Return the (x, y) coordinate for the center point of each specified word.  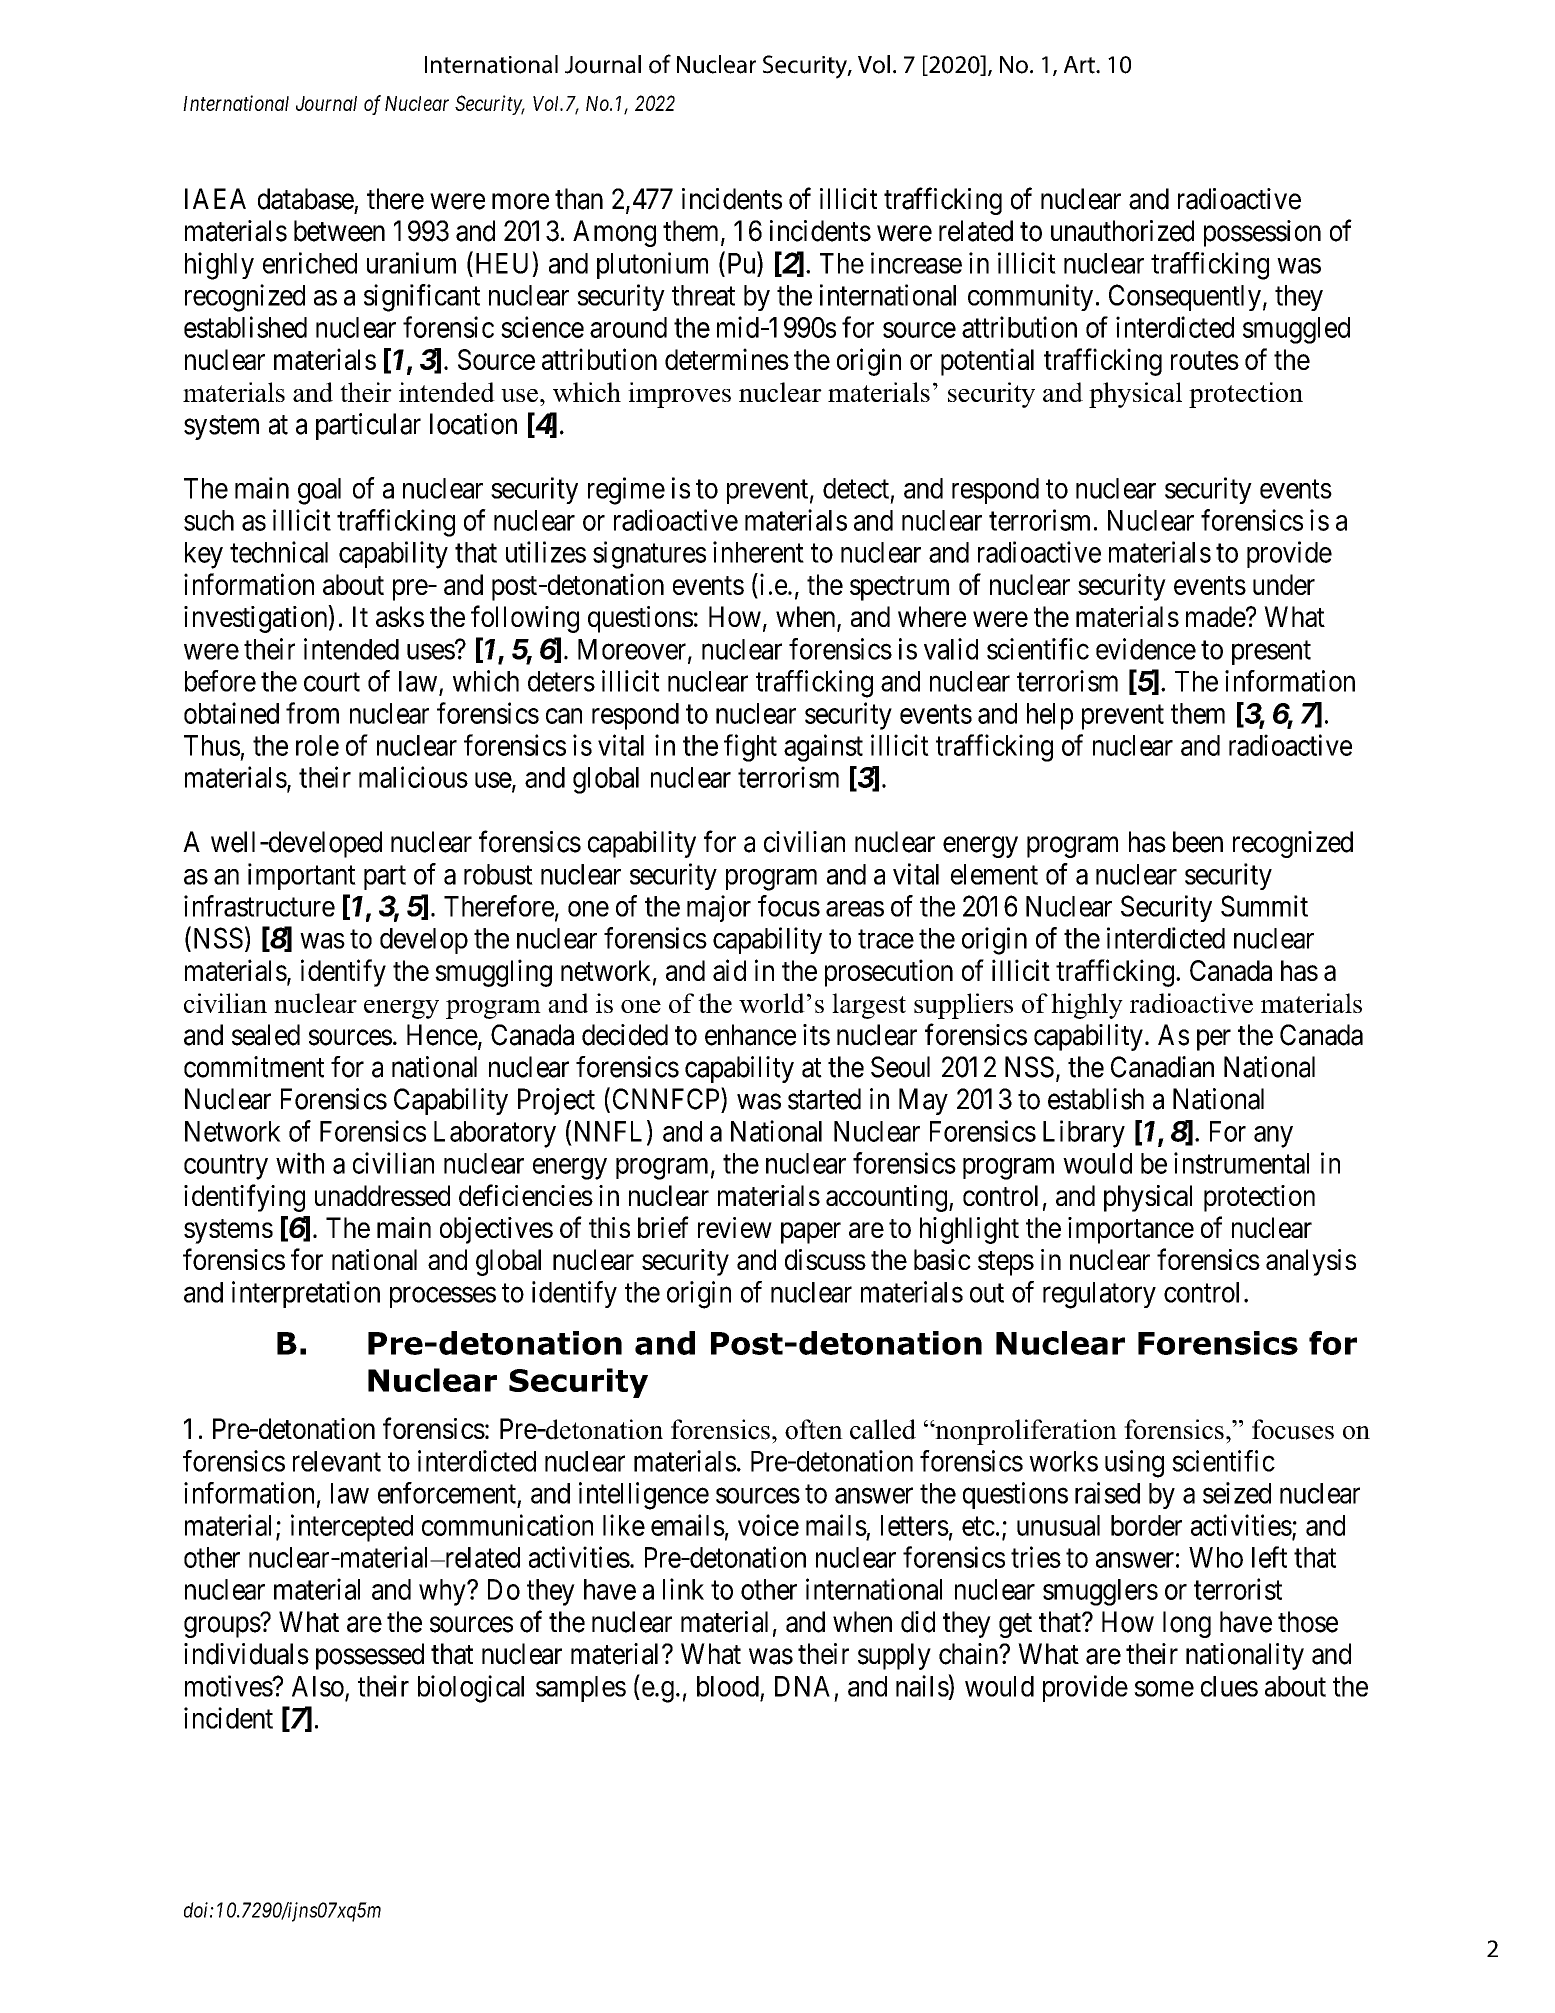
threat (703, 295)
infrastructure (259, 906)
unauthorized (1122, 231)
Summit (1264, 906)
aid (729, 970)
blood (728, 1686)
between (339, 231)
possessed (370, 1656)
